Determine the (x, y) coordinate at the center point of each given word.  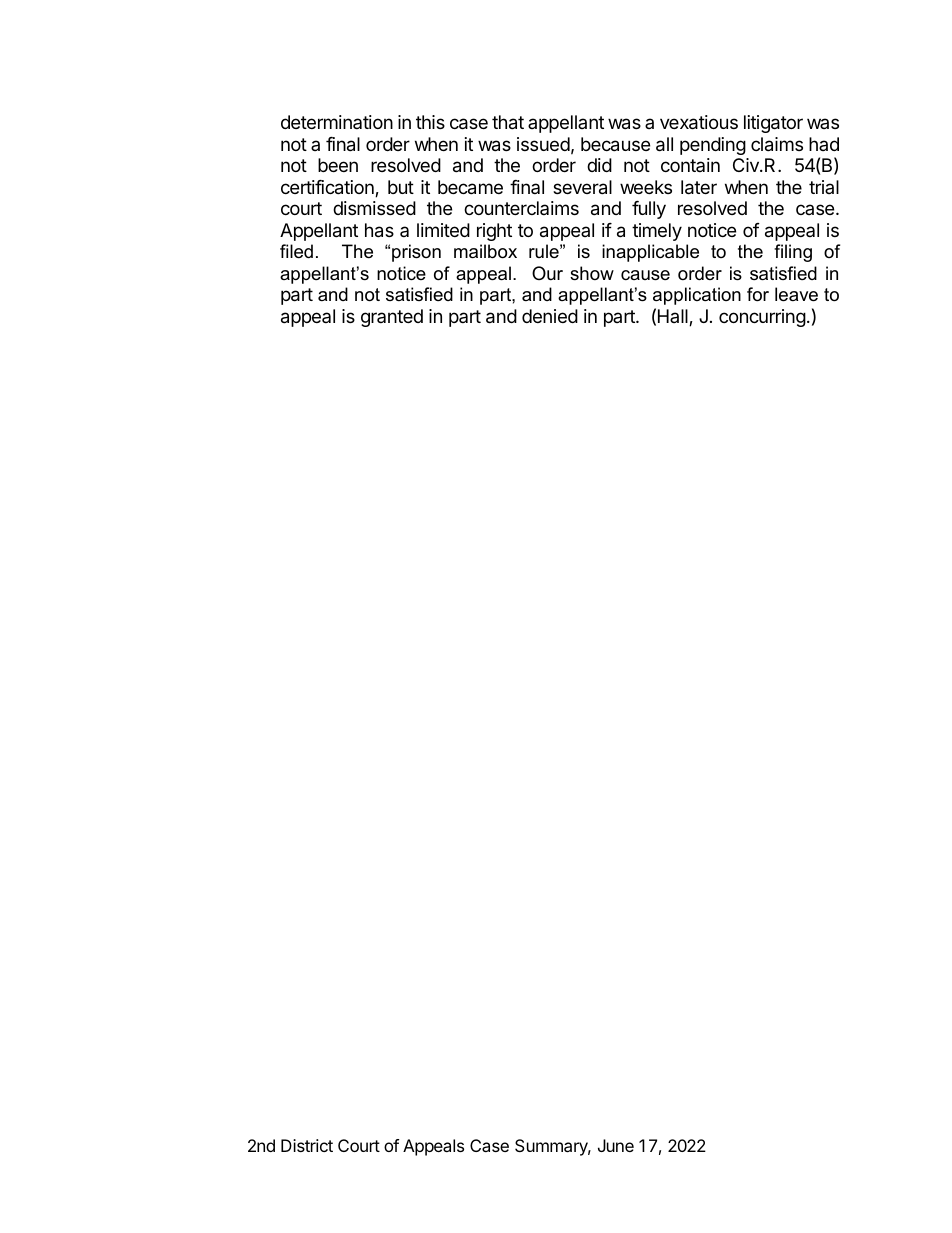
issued (543, 144)
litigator (773, 124)
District (307, 1145)
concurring (762, 318)
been (338, 165)
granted (392, 318)
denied (550, 316)
